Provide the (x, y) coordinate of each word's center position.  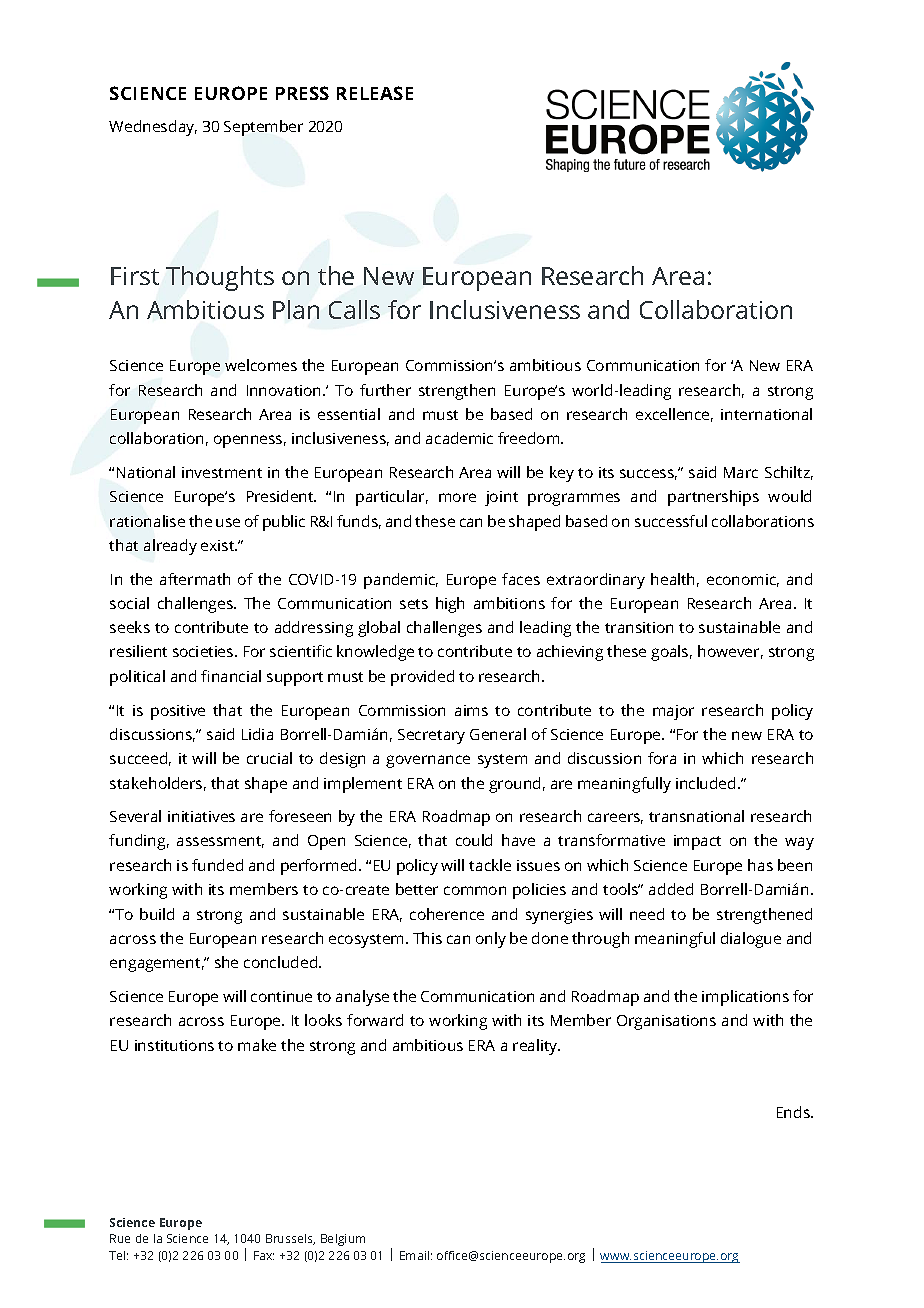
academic (459, 438)
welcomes (261, 365)
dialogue (751, 940)
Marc (741, 472)
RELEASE (375, 93)
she (226, 962)
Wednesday (153, 128)
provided (422, 678)
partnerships (713, 498)
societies (204, 651)
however (730, 652)
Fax (264, 1255)
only (491, 940)
